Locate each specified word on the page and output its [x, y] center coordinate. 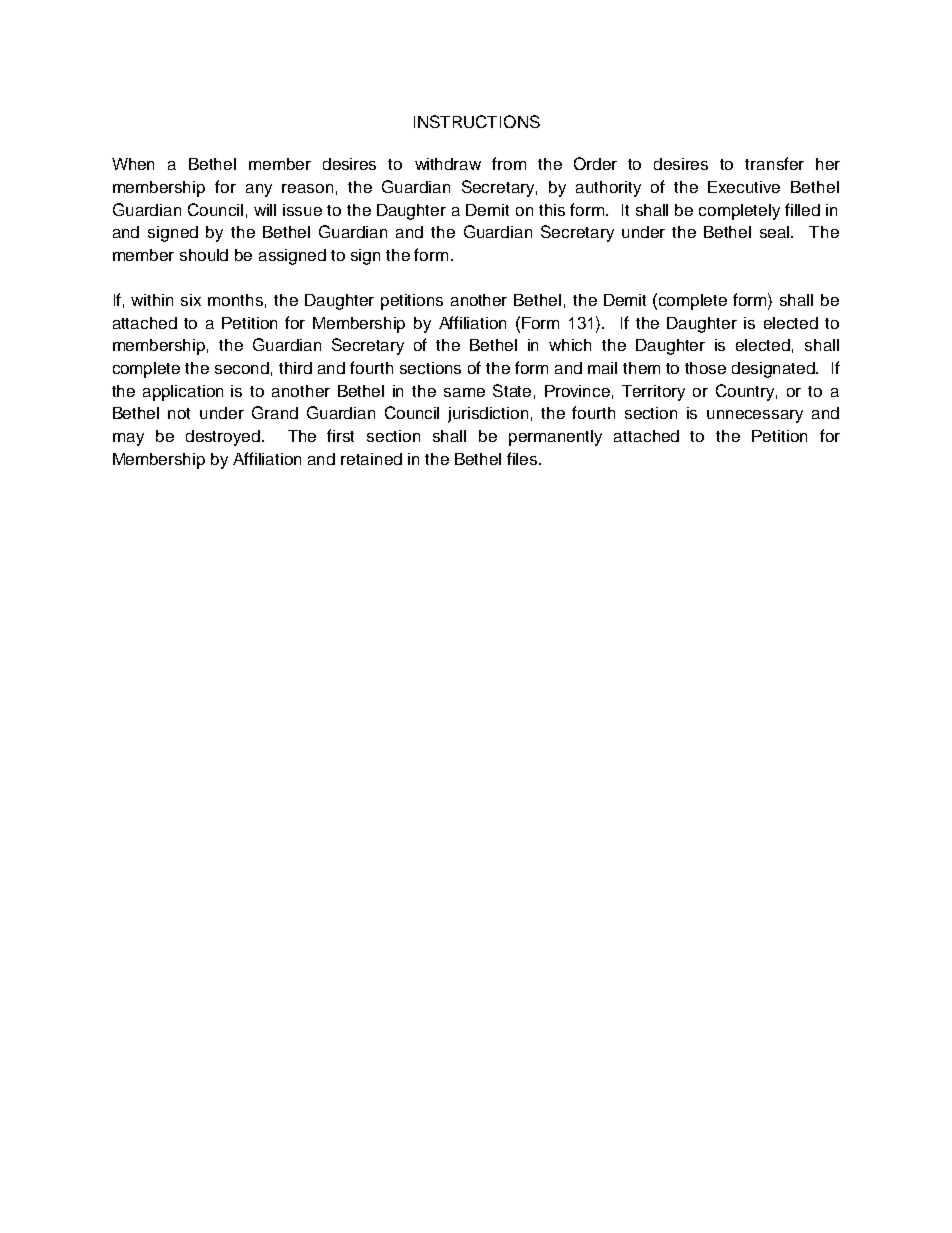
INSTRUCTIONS [477, 121]
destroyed [223, 438]
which [570, 345]
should [204, 255]
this [552, 210]
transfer [774, 163]
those [705, 368]
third [295, 368]
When [133, 164]
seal [776, 232]
